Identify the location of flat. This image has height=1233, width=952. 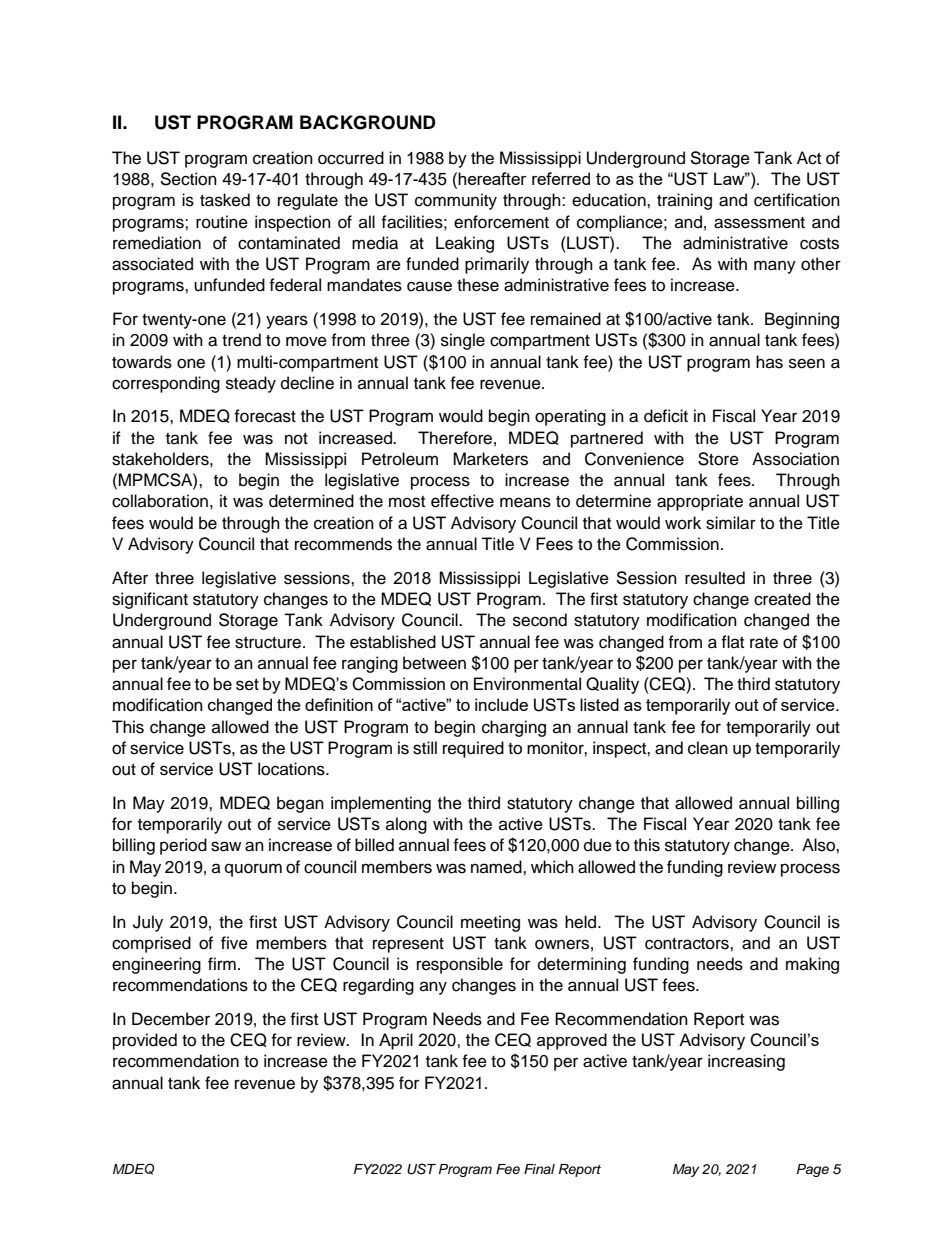
(732, 641).
